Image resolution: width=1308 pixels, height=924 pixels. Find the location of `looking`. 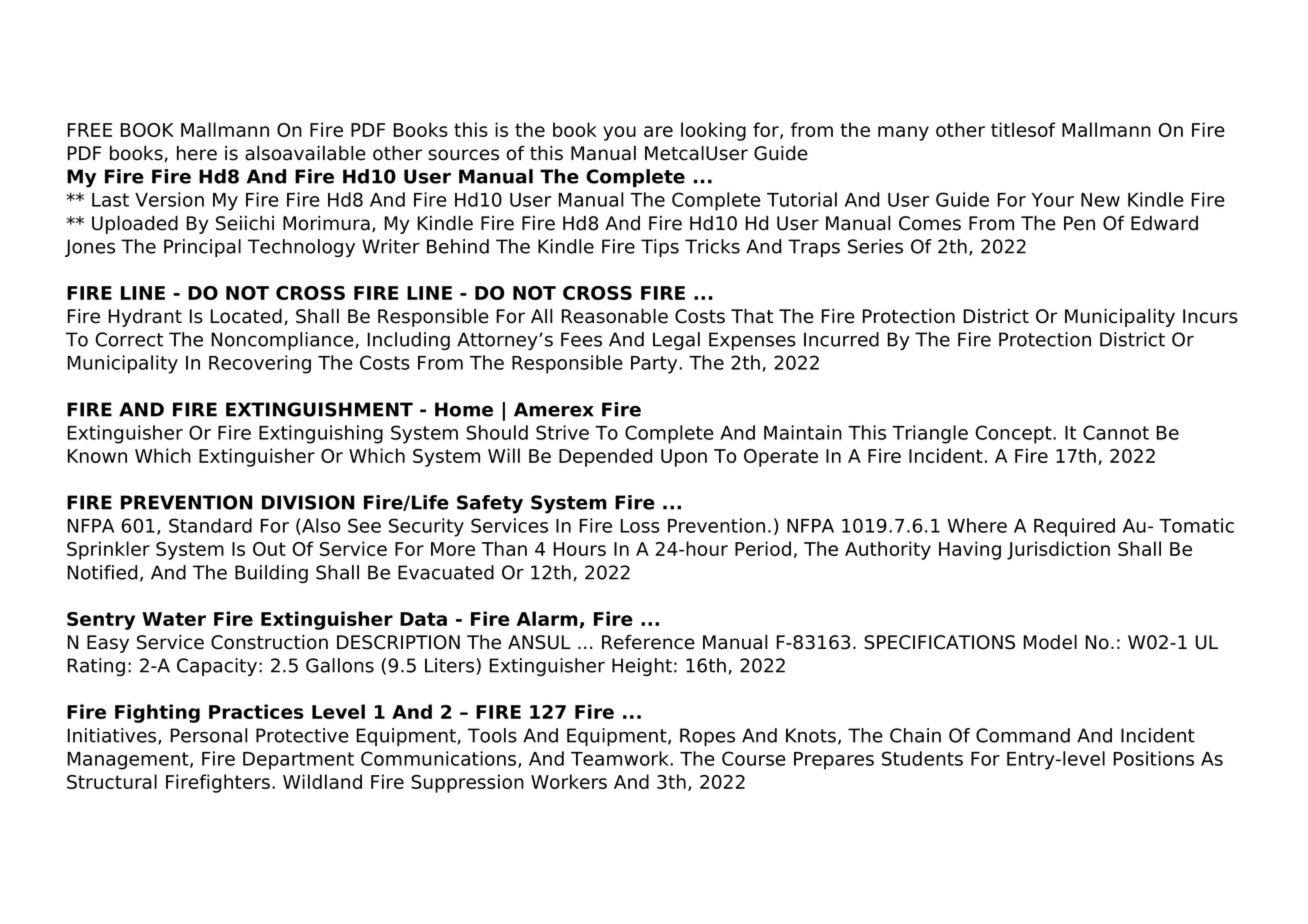

looking is located at coordinates (713, 131).
